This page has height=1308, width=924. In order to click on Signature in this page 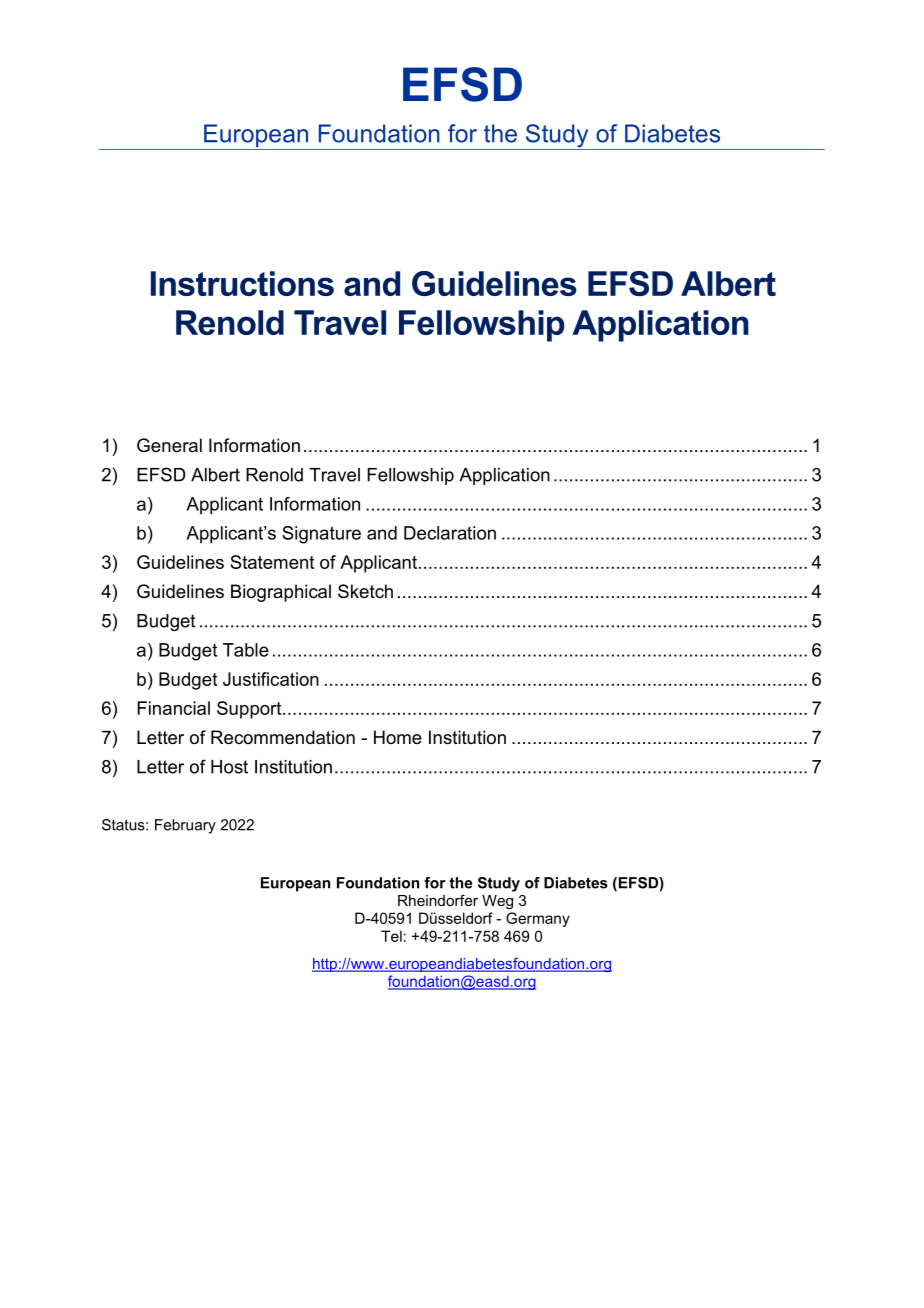, I will do `click(321, 535)`.
